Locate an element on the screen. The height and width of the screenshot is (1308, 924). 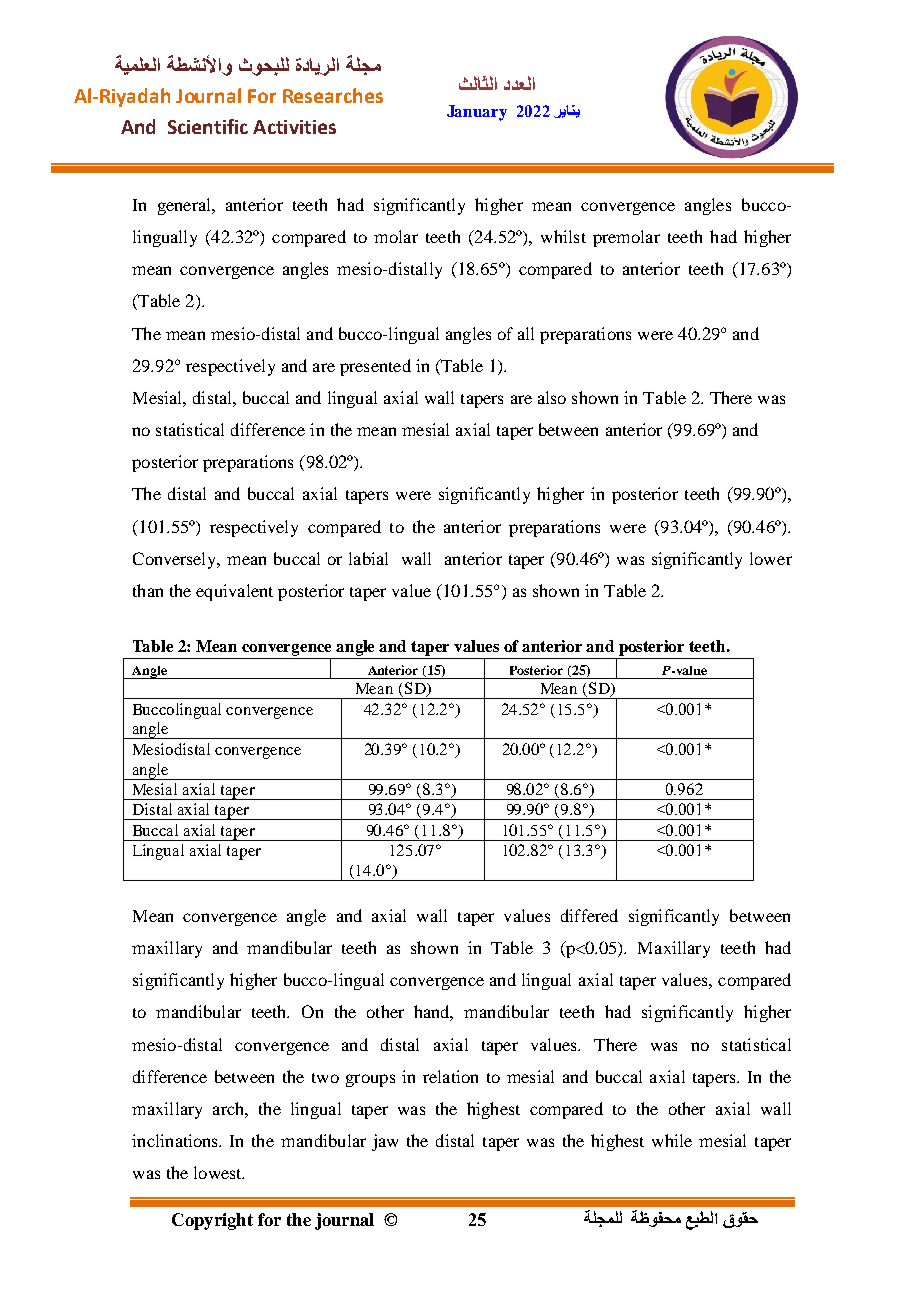
differed is located at coordinates (589, 915).
